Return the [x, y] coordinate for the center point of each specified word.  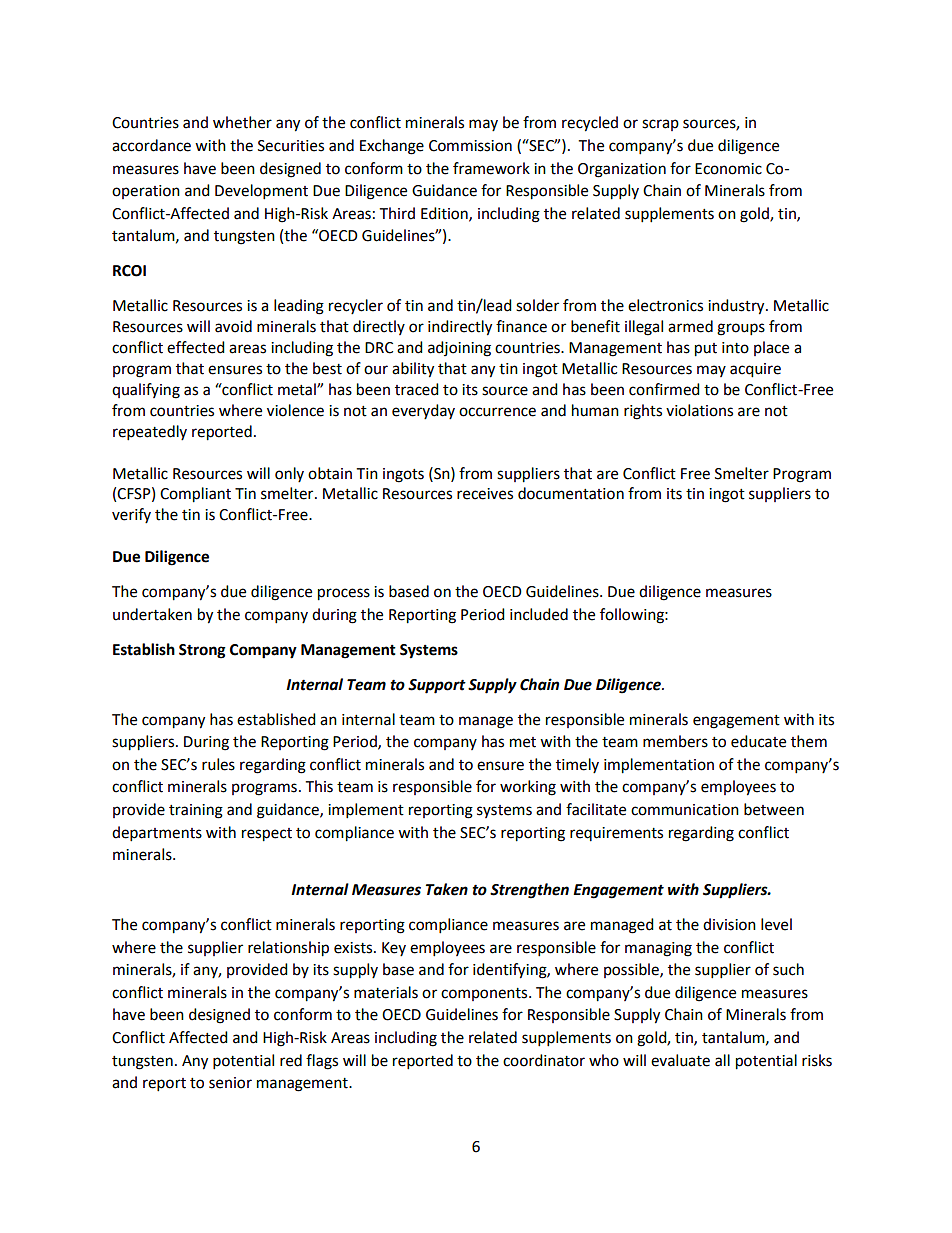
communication [685, 810]
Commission [470, 146]
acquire [755, 370]
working [528, 788]
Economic [728, 169]
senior [230, 1083]
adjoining [459, 349]
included [539, 614]
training [196, 811]
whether [242, 122]
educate [758, 741]
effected [196, 347]
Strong [202, 651]
